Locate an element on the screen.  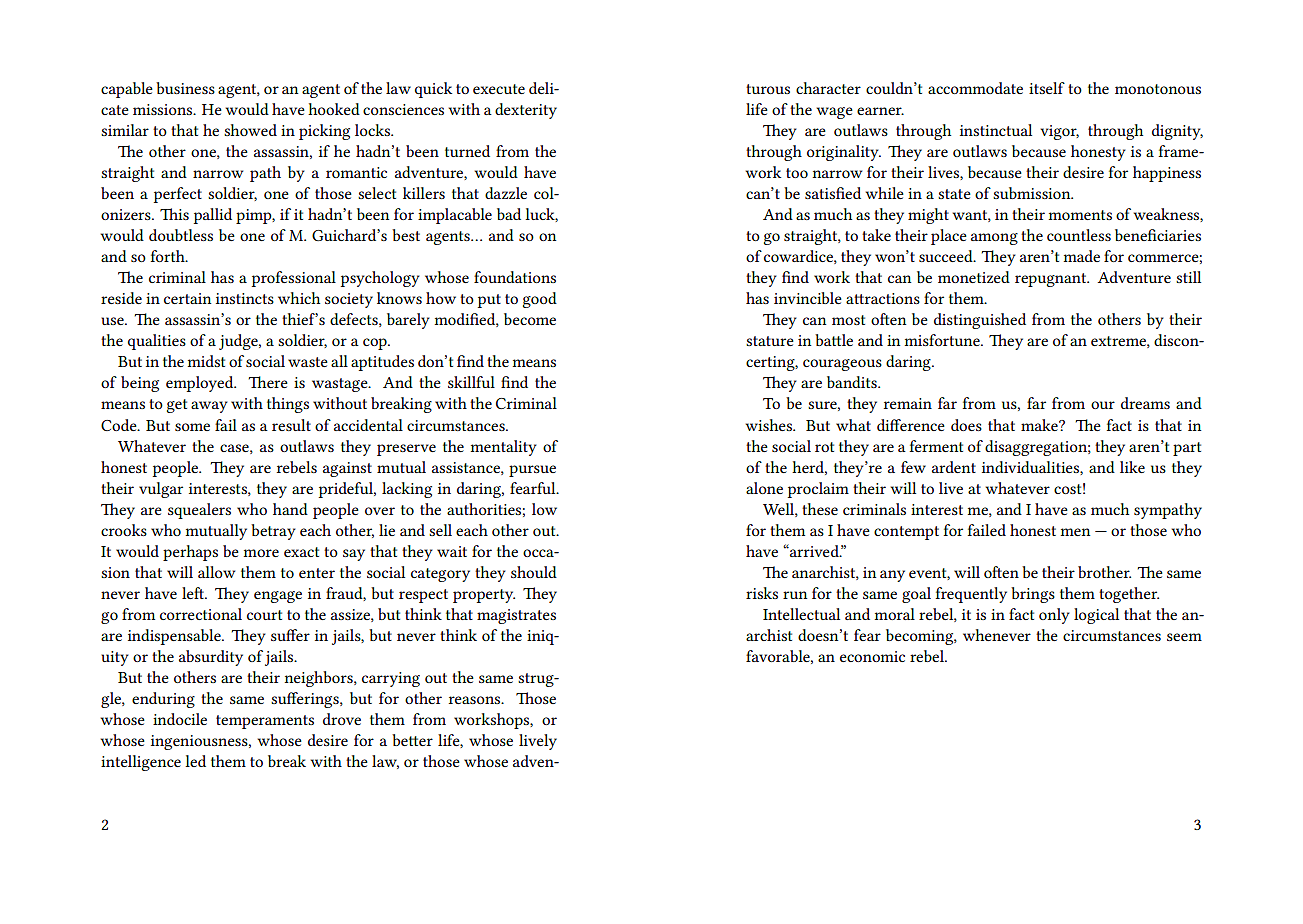
made is located at coordinates (1082, 256).
